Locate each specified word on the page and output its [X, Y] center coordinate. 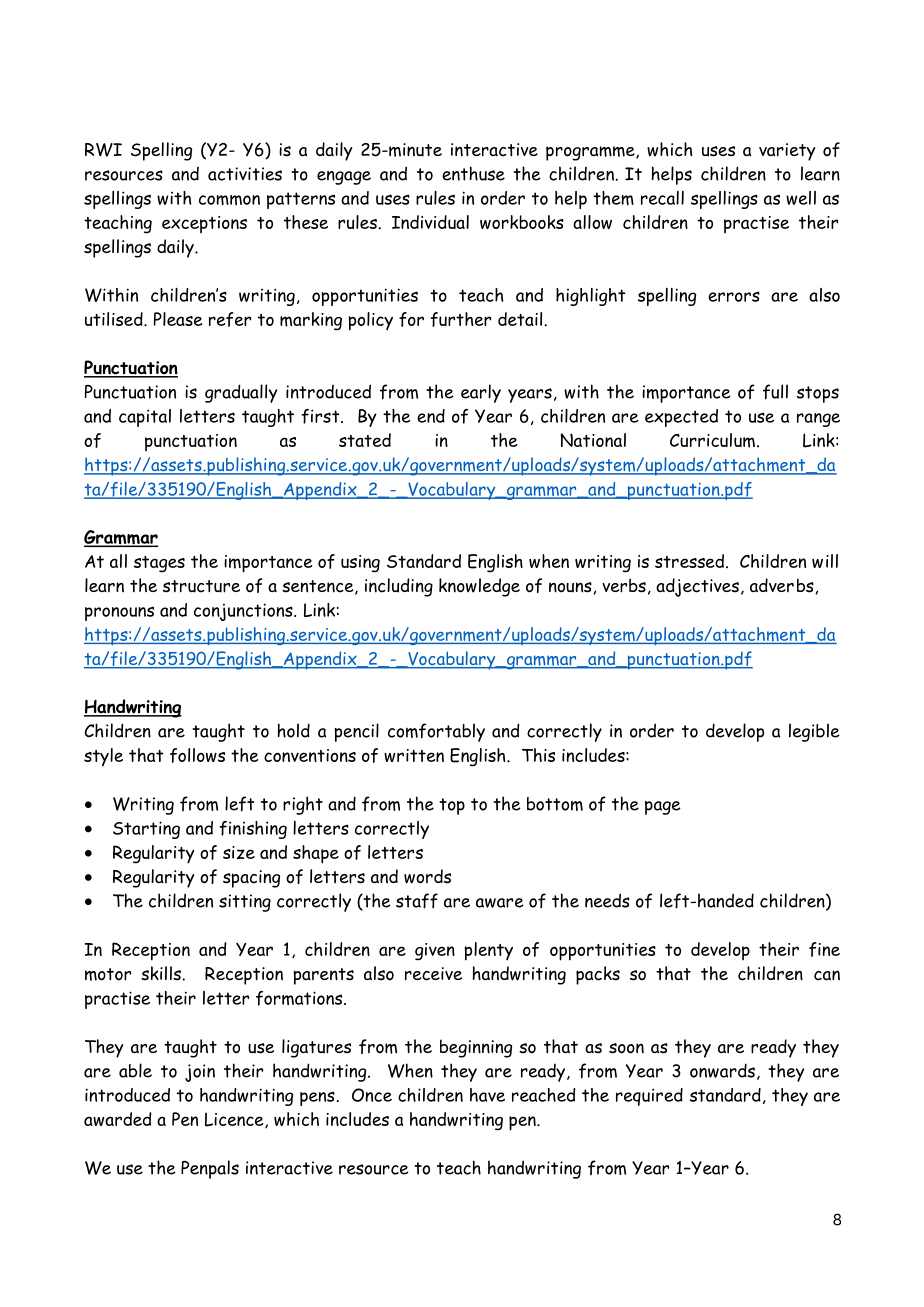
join [200, 1073]
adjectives [697, 587]
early [481, 393]
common [229, 200]
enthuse [473, 173]
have [487, 1095]
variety [787, 152]
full [775, 392]
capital [145, 418]
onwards [722, 1070]
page [663, 808]
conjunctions [244, 612]
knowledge [479, 587]
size [239, 852]
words [427, 876]
